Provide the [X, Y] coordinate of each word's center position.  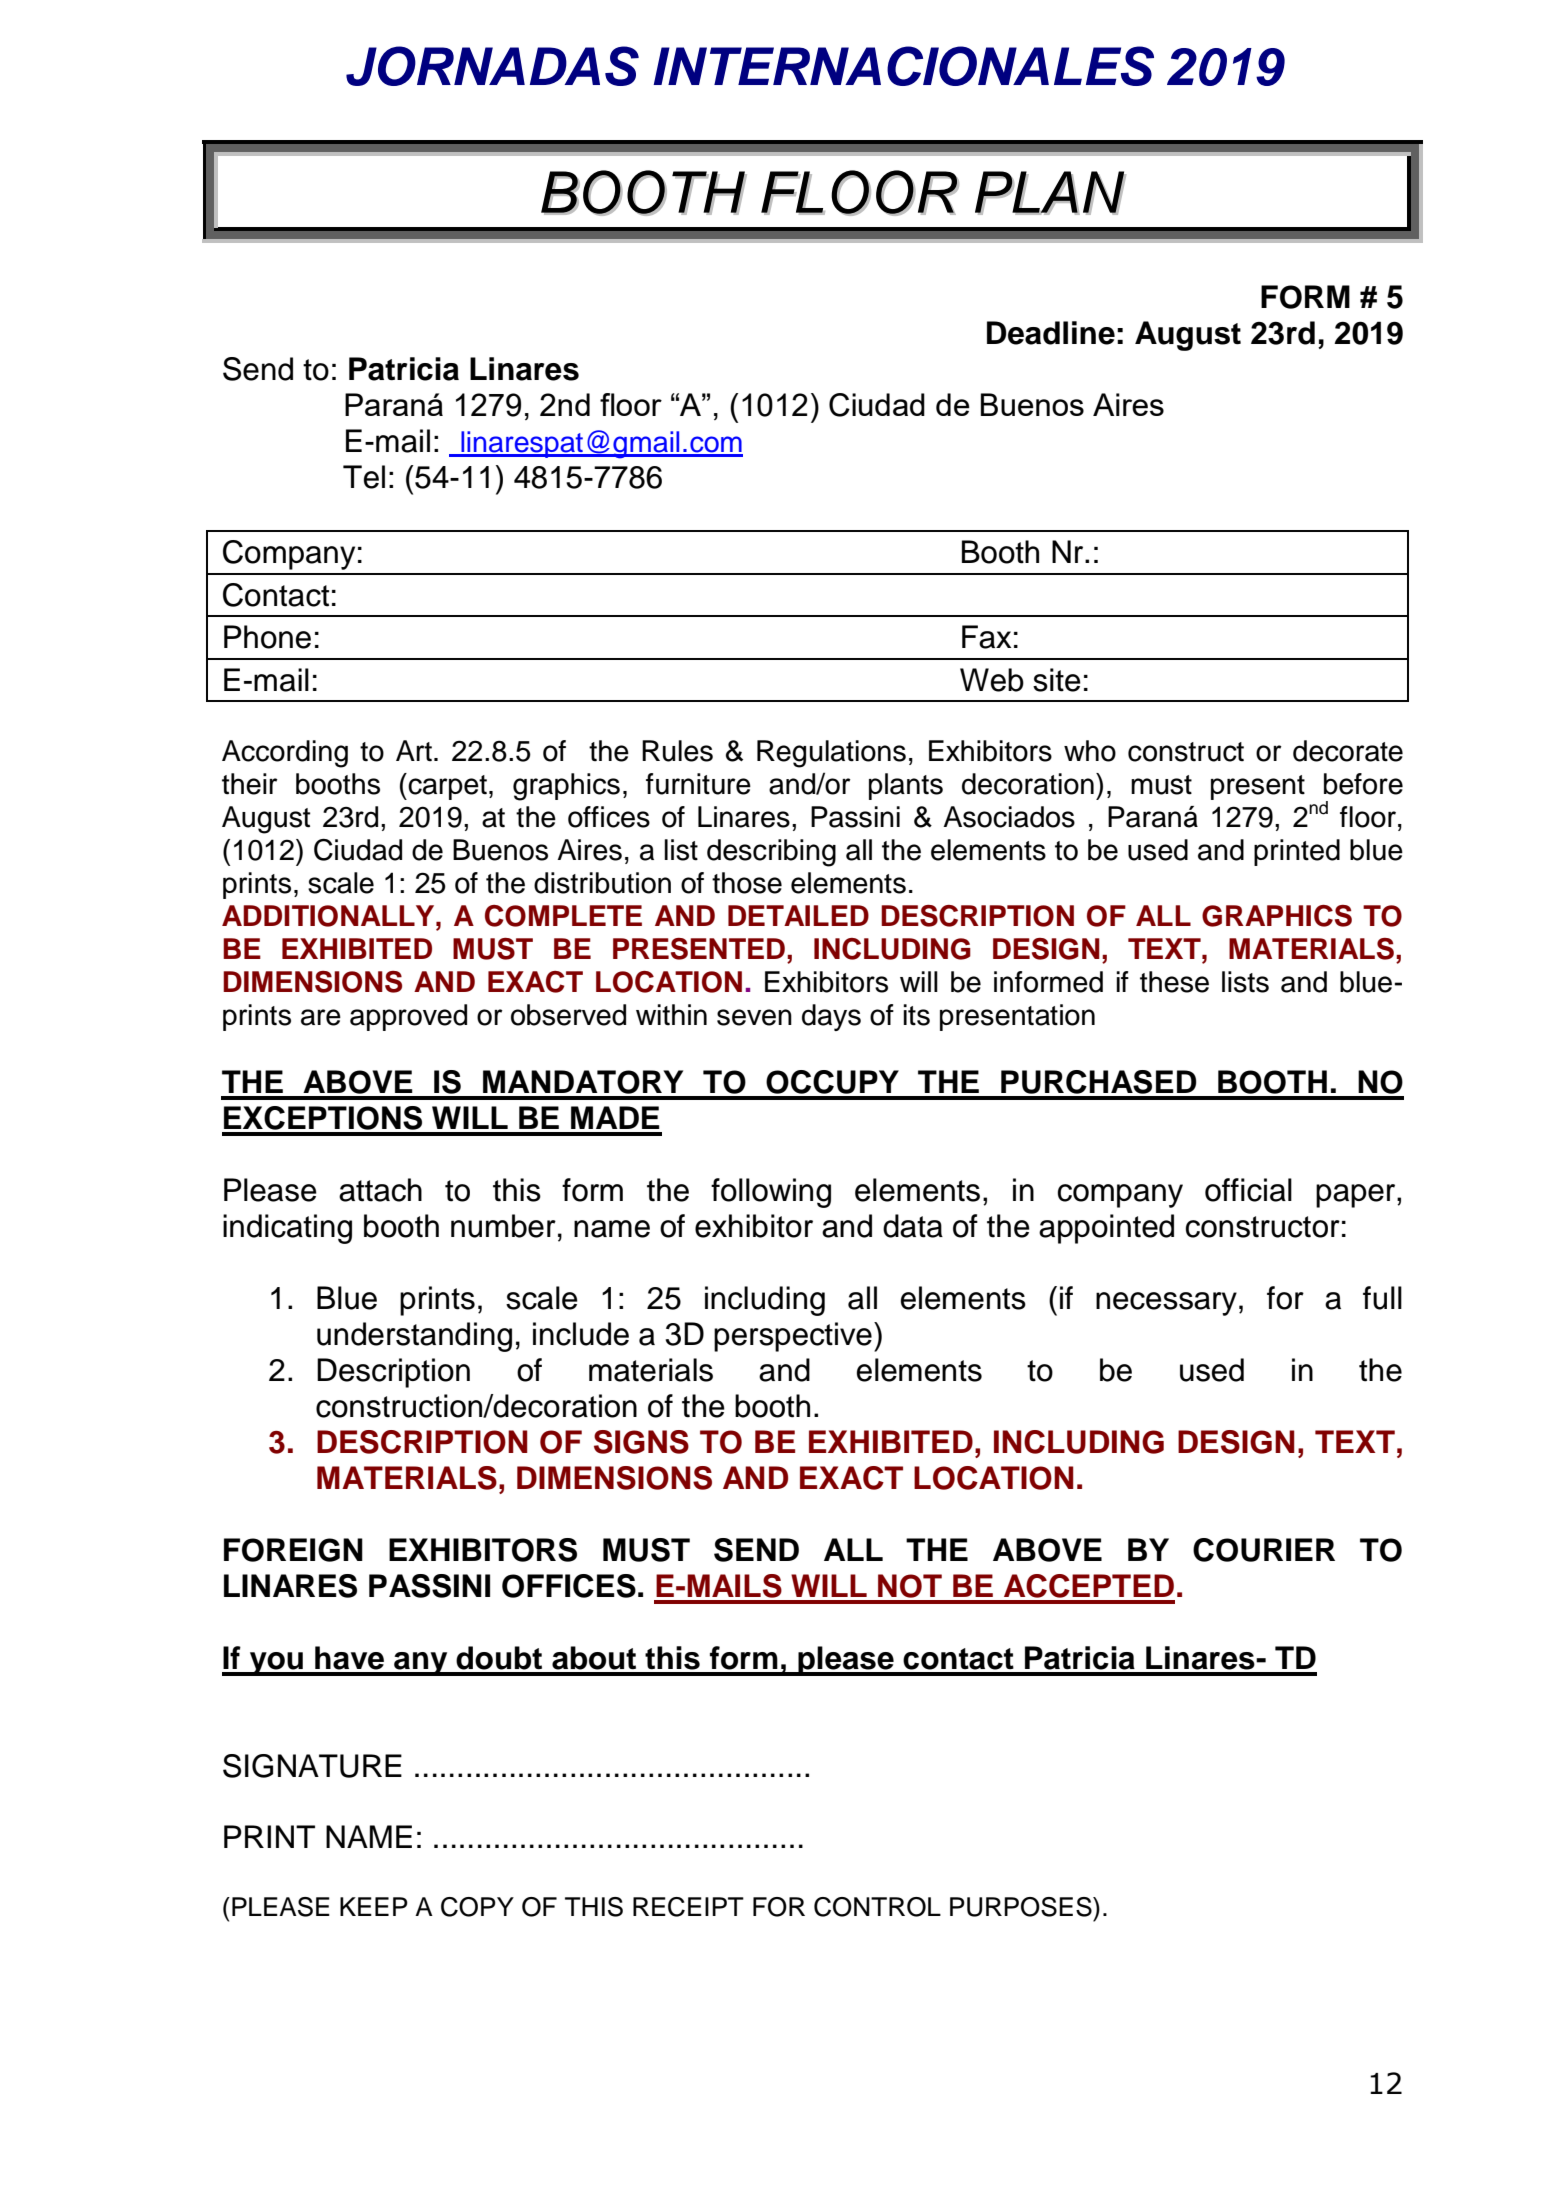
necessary [1166, 1304]
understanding [414, 1337]
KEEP [374, 1906]
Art [414, 751]
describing [771, 853]
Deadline [1051, 333]
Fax [986, 637]
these [1174, 982]
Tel [364, 477]
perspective [793, 1337]
